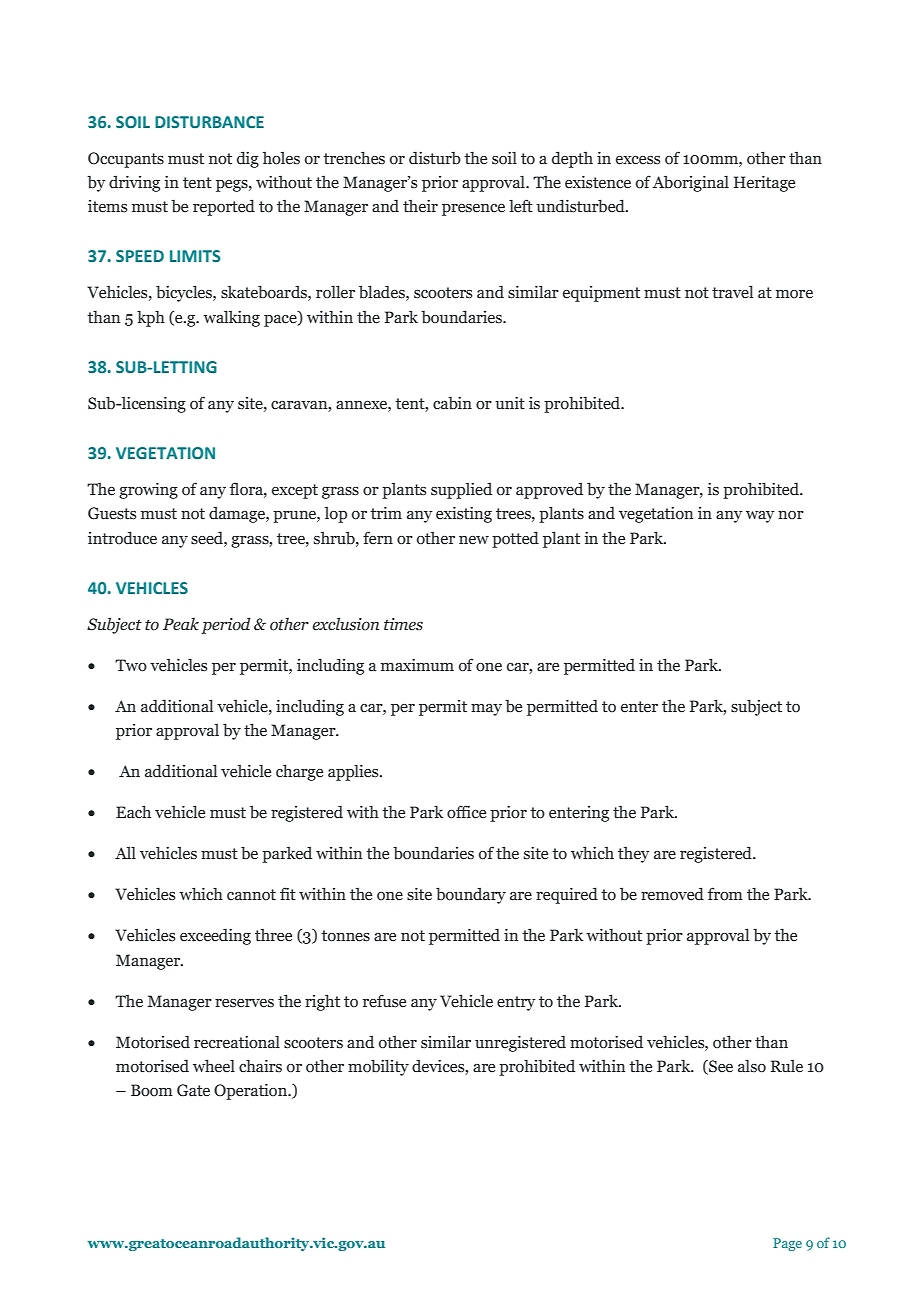  What do you see at coordinates (471, 895) in the document?
I see `boundary` at bounding box center [471, 895].
